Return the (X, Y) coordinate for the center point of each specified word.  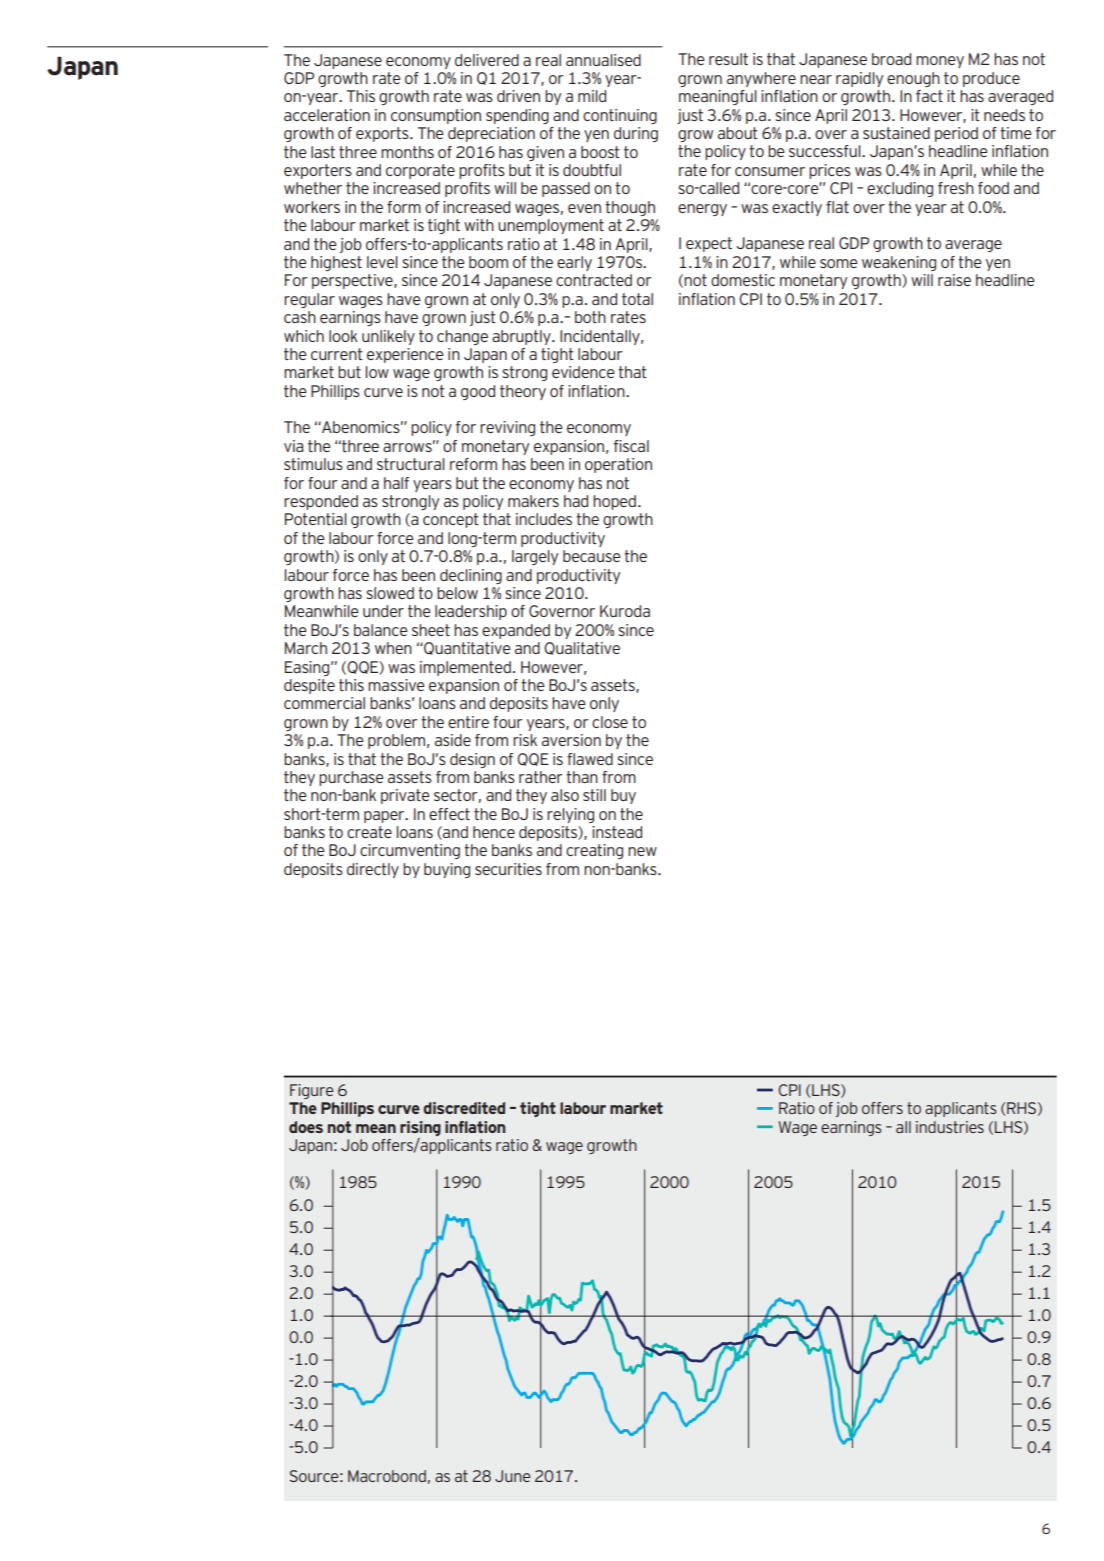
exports (383, 134)
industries (950, 1127)
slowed (390, 593)
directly (373, 870)
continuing (620, 116)
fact (929, 96)
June (512, 1476)
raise (954, 280)
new (642, 851)
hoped (614, 502)
